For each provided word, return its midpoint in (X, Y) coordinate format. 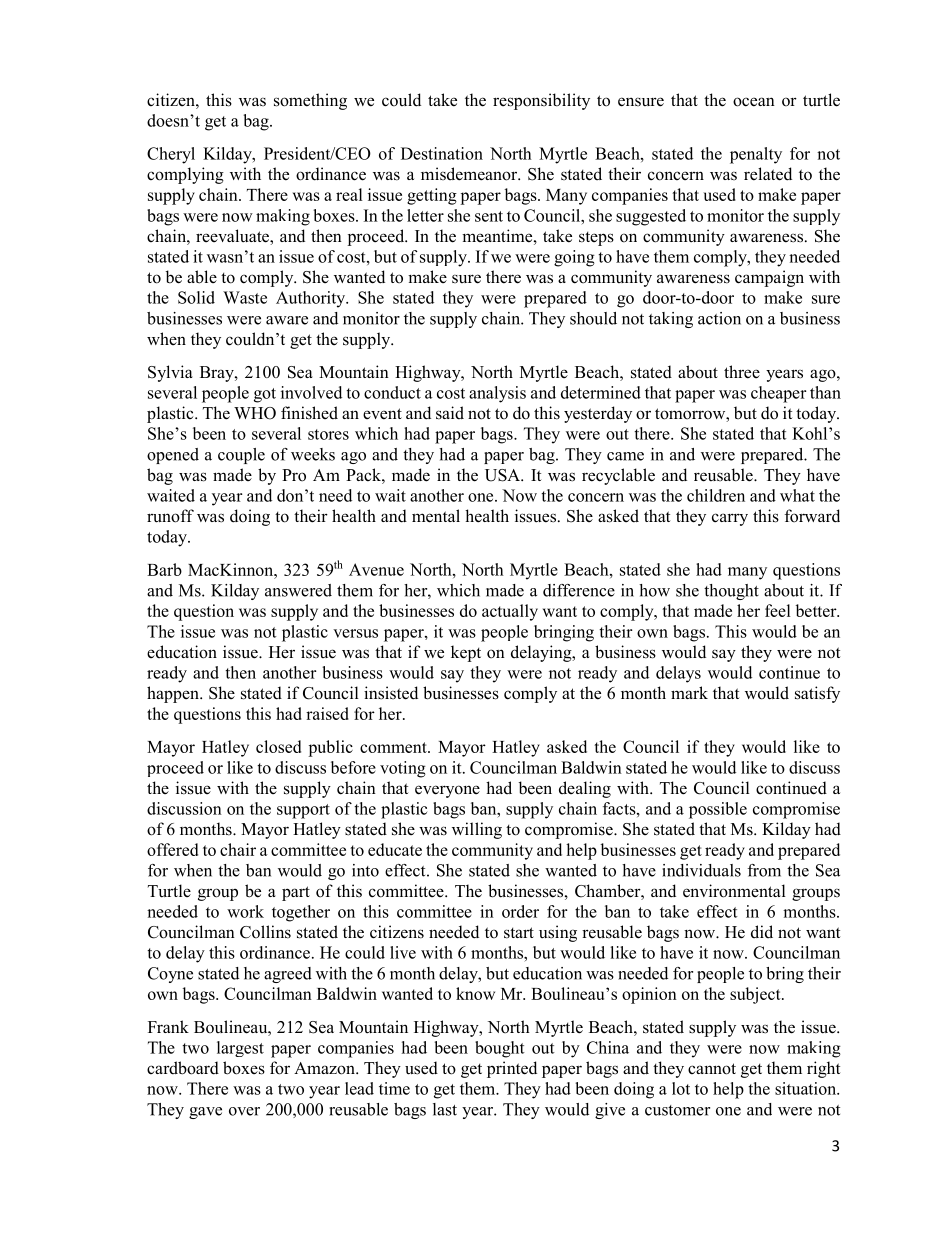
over (244, 1111)
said (450, 413)
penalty (756, 155)
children (716, 495)
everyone (447, 791)
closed (278, 746)
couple (241, 456)
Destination (442, 153)
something (310, 101)
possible (718, 810)
